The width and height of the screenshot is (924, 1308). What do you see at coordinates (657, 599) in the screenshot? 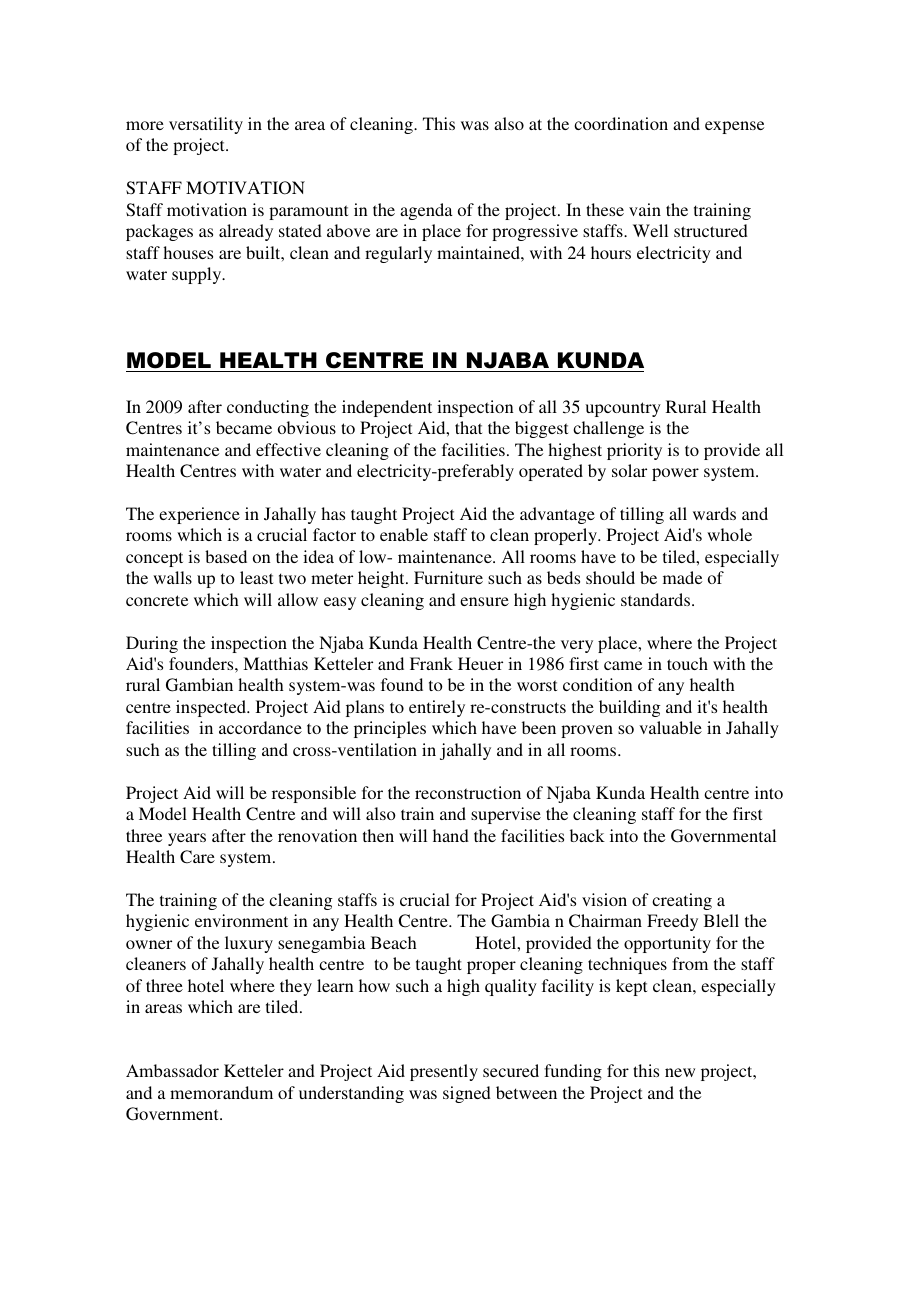
I see `standards` at bounding box center [657, 599].
